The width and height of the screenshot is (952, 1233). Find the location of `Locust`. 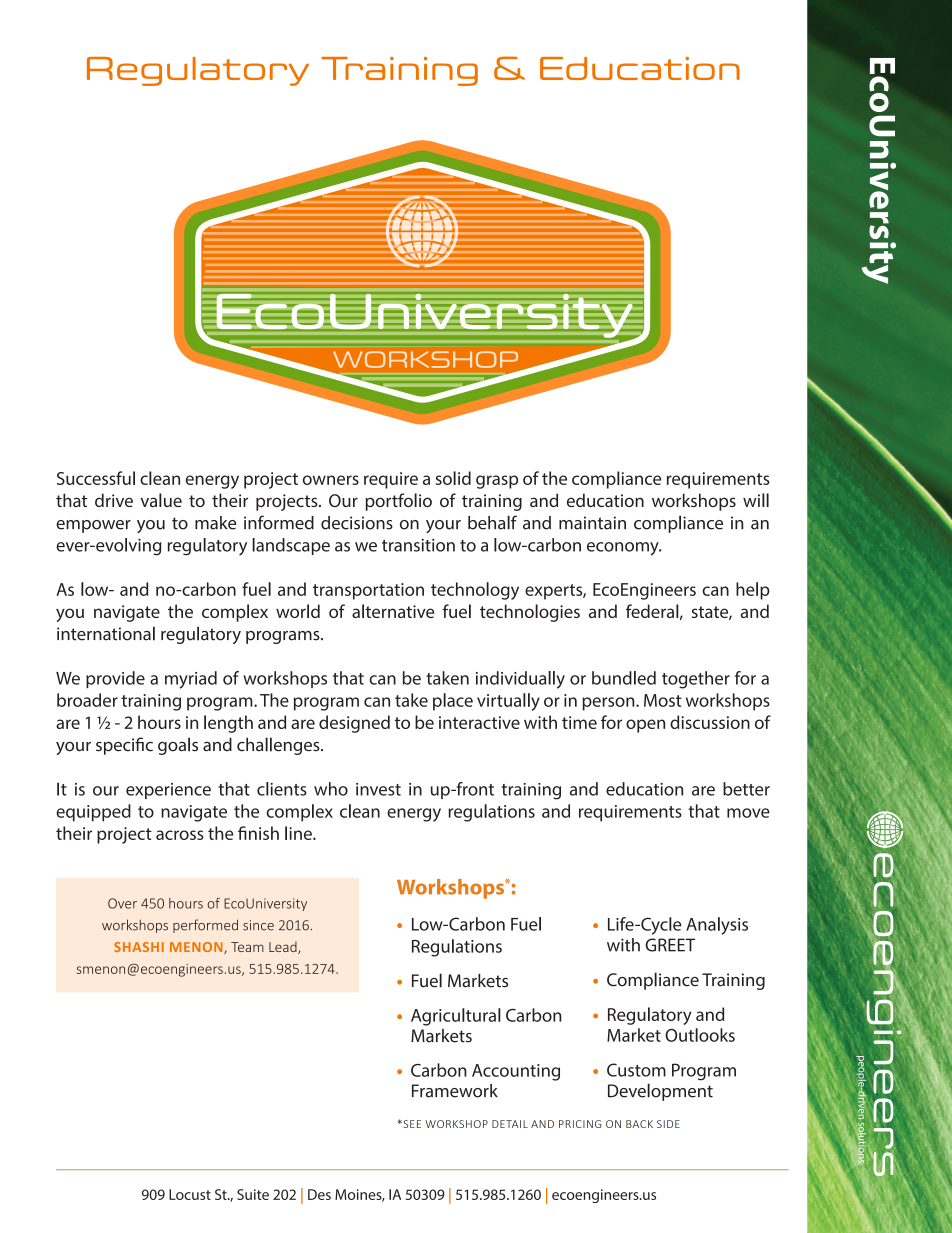

Locust is located at coordinates (190, 1194).
